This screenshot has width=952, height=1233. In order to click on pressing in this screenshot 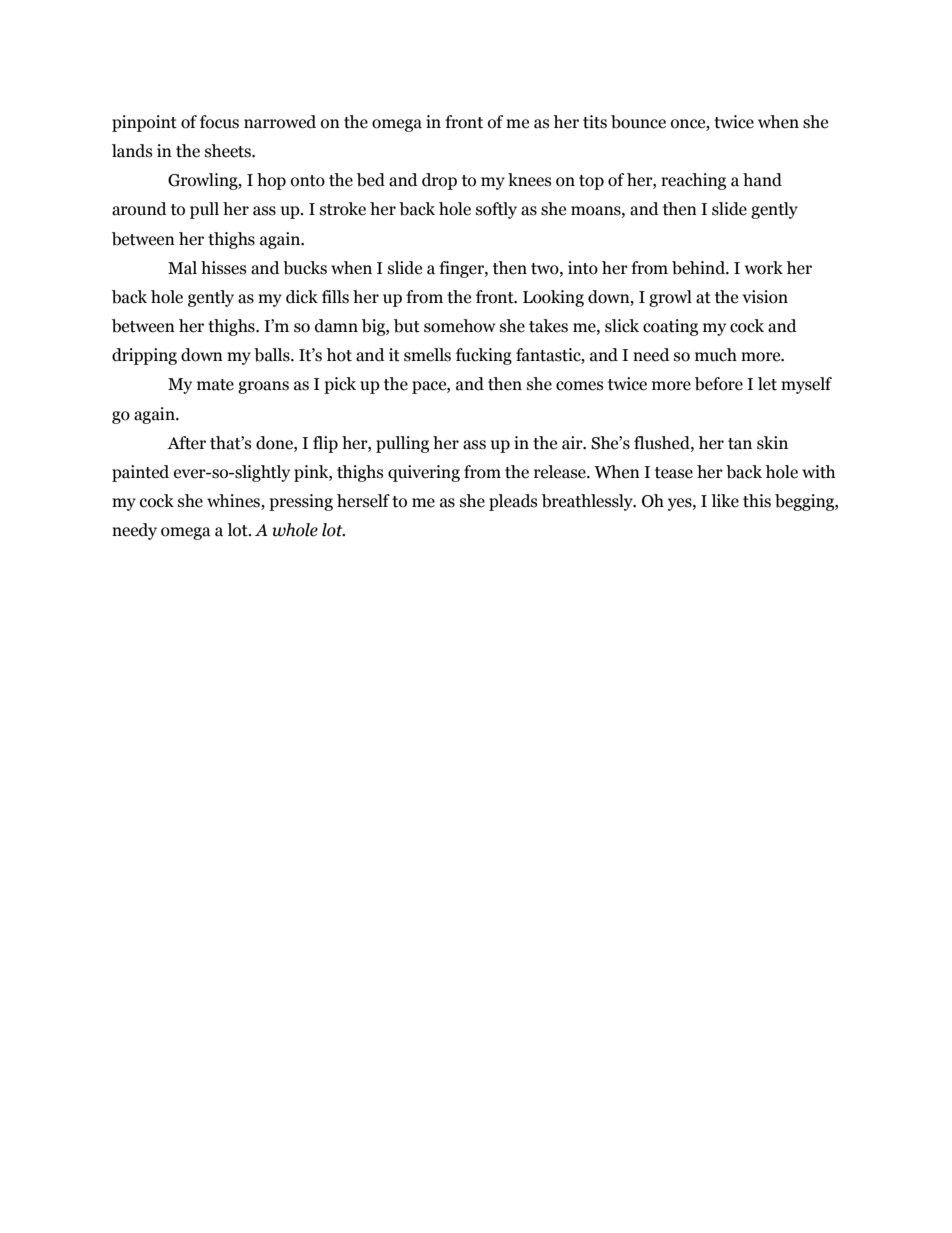, I will do `click(301, 502)`.
